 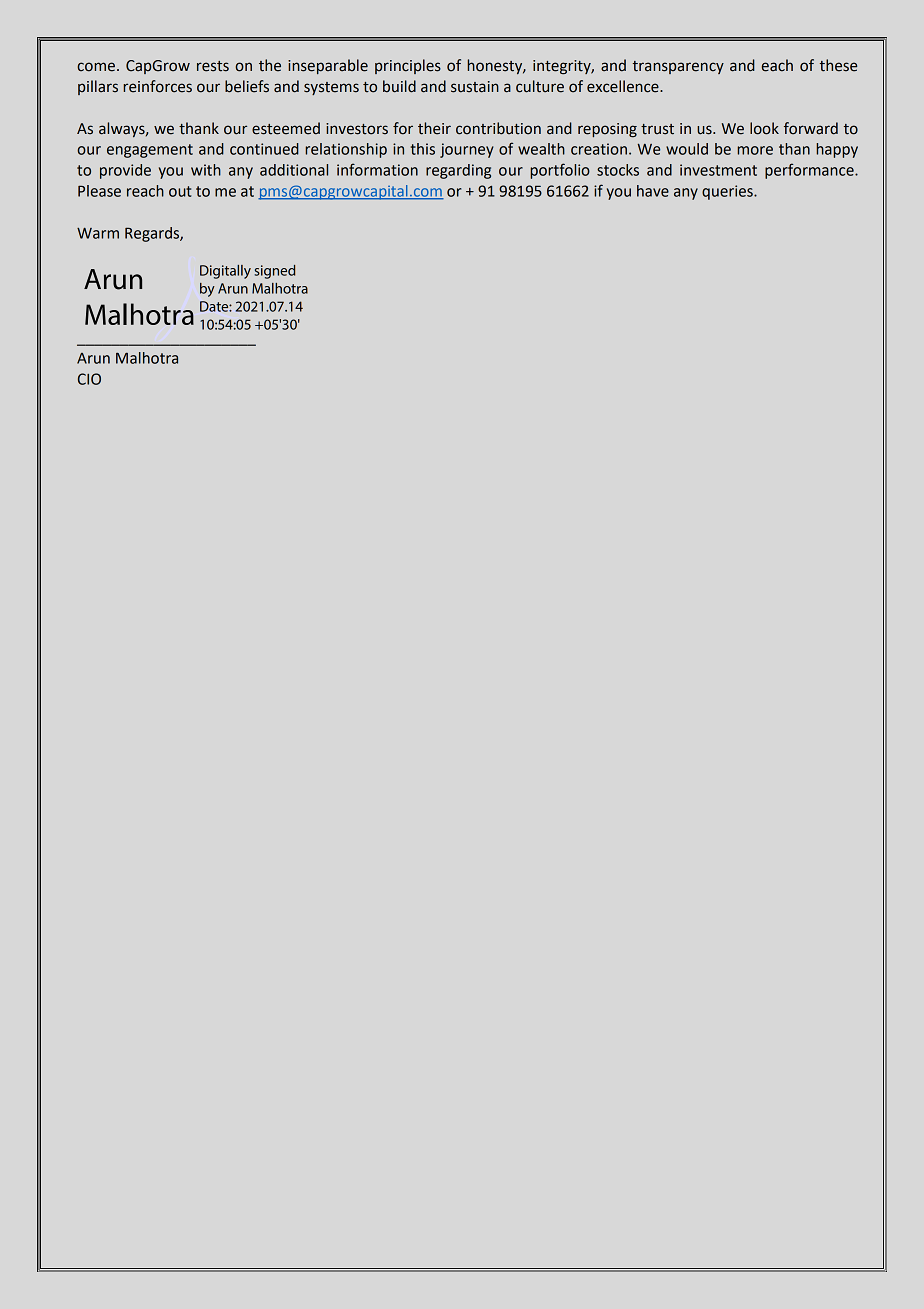 I want to click on Warm, so click(x=98, y=233).
